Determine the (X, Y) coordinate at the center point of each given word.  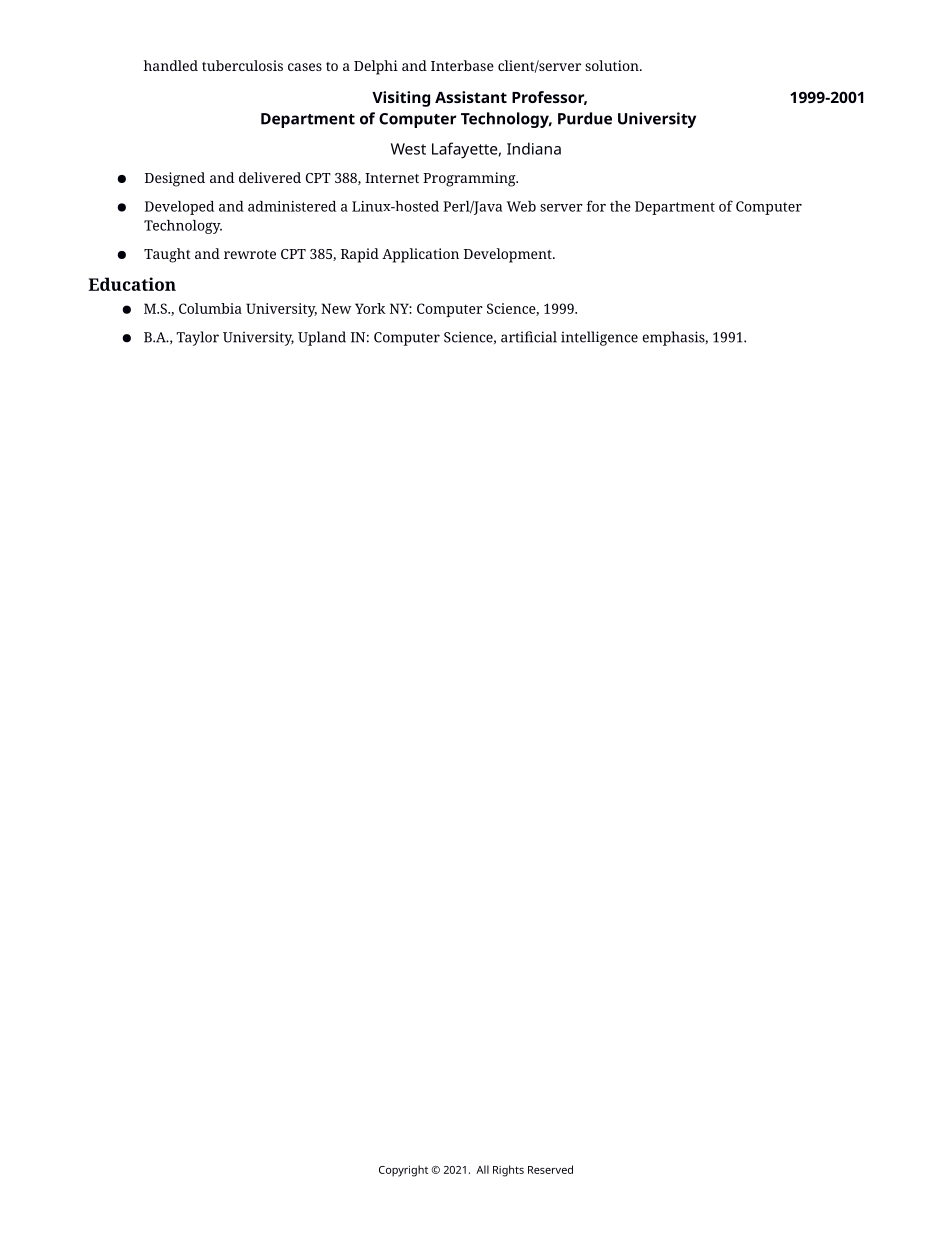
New (336, 308)
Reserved (550, 1169)
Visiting (401, 99)
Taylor (198, 338)
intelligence (599, 338)
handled (171, 65)
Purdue (585, 118)
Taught (167, 255)
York (370, 308)
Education (132, 284)
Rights (508, 1171)
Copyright (403, 1171)
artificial (529, 337)
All (482, 1169)
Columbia (210, 308)
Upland (322, 338)
